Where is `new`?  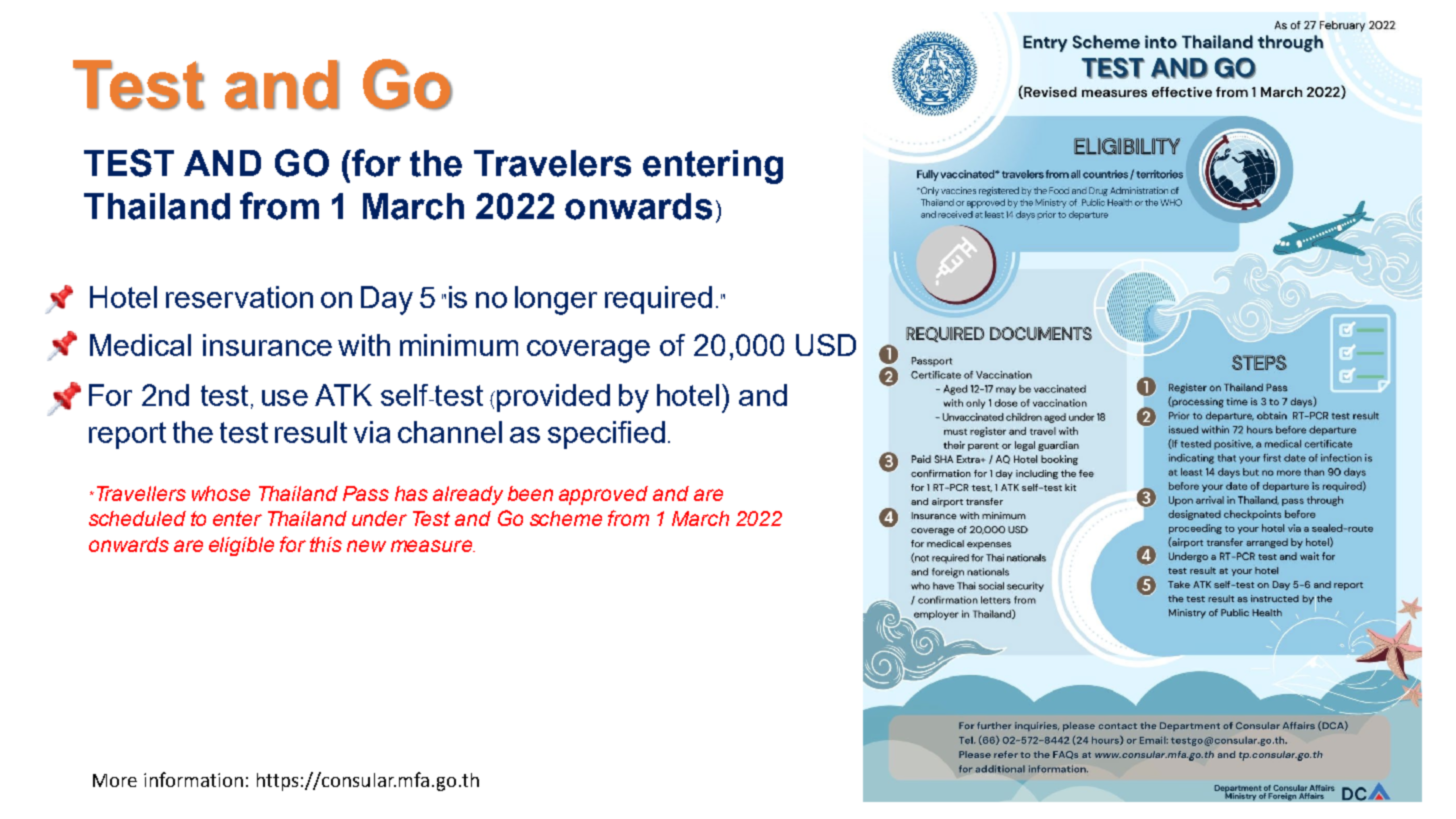 new is located at coordinates (366, 546).
